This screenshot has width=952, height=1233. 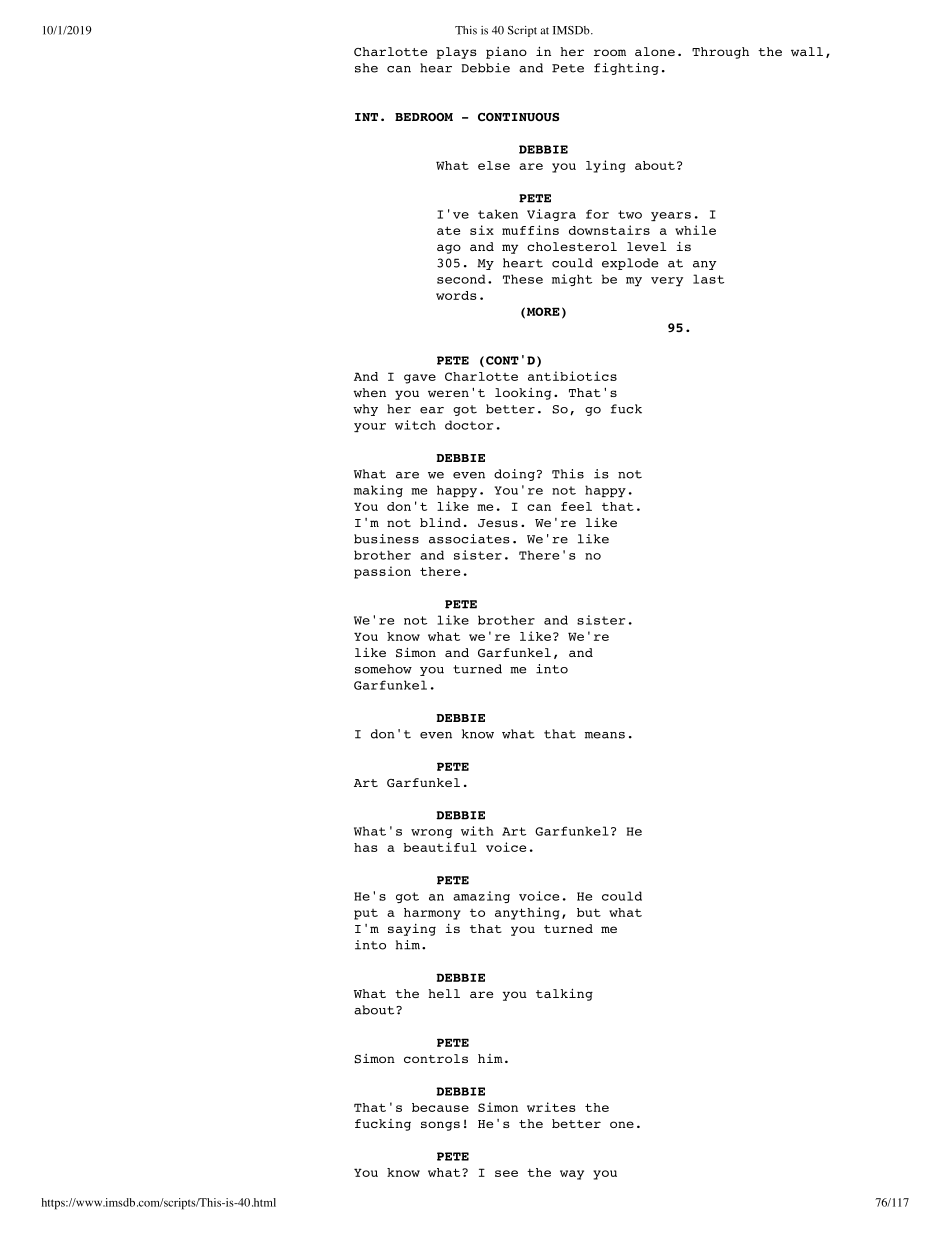 What do you see at coordinates (432, 914) in the screenshot?
I see `harmony` at bounding box center [432, 914].
